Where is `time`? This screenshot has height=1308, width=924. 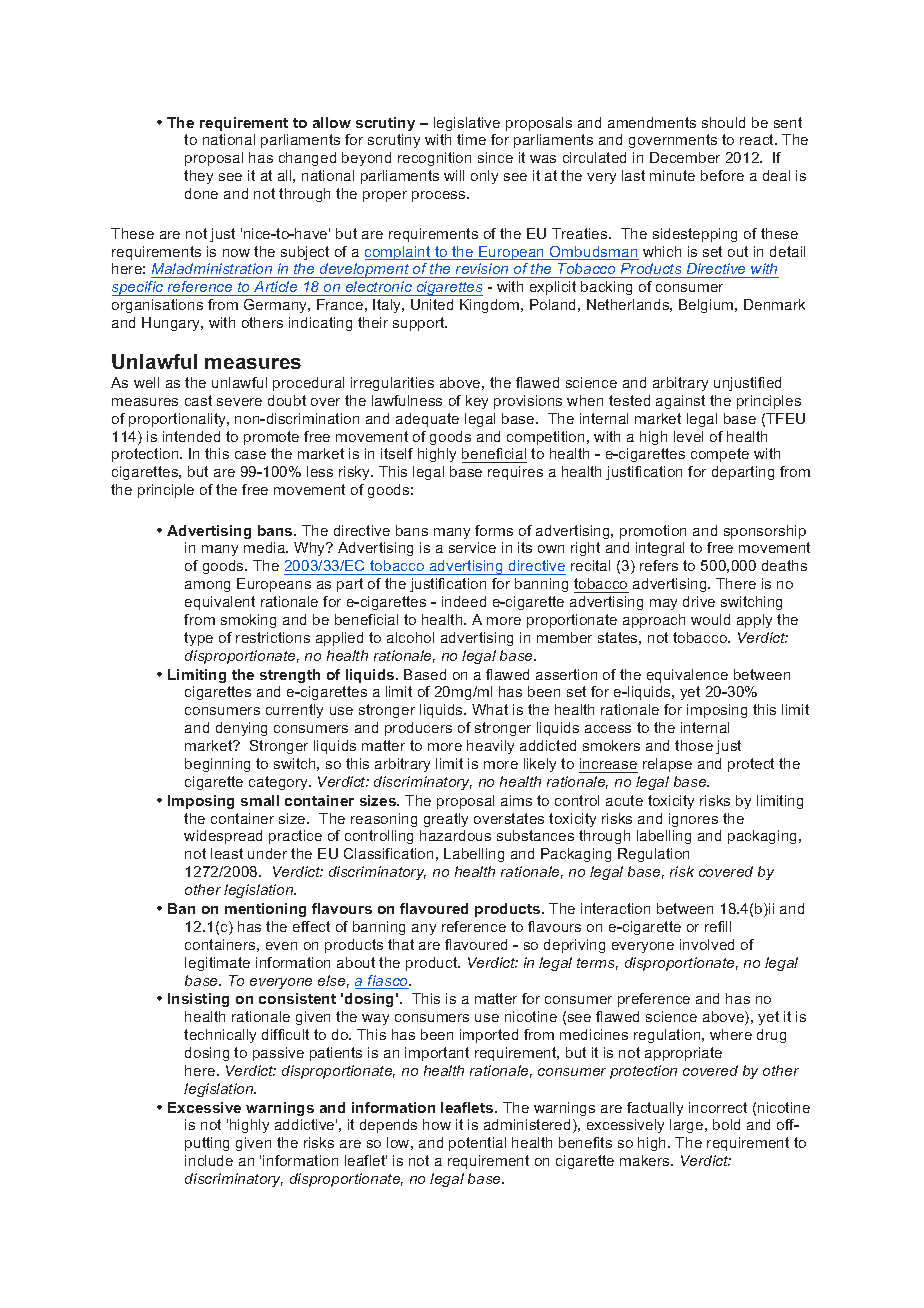 time is located at coordinates (471, 139).
